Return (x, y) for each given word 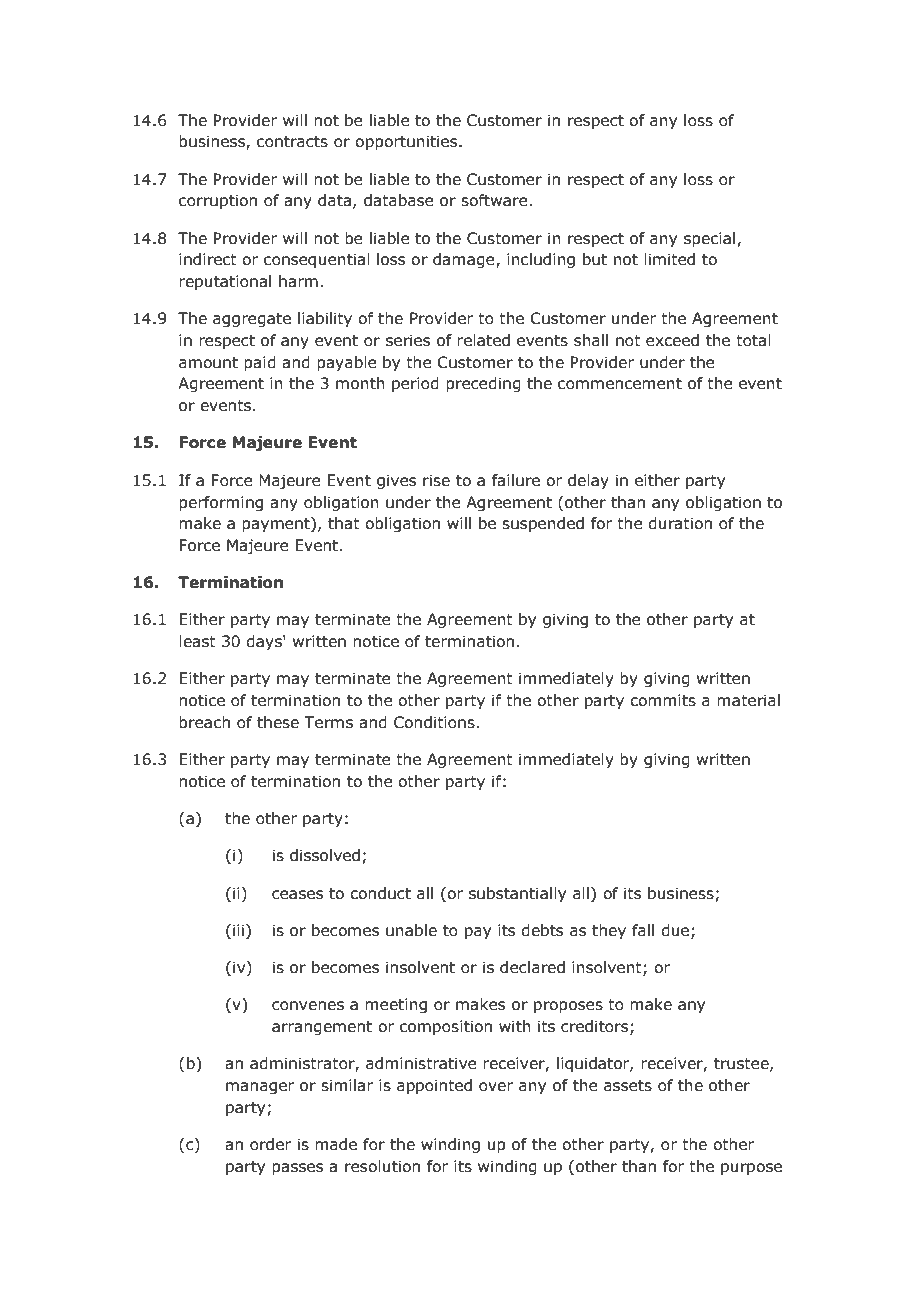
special (709, 239)
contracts (292, 142)
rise (436, 480)
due (676, 931)
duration (680, 523)
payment (277, 524)
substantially (517, 894)
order (270, 1144)
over (496, 1087)
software (495, 200)
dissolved (325, 855)
